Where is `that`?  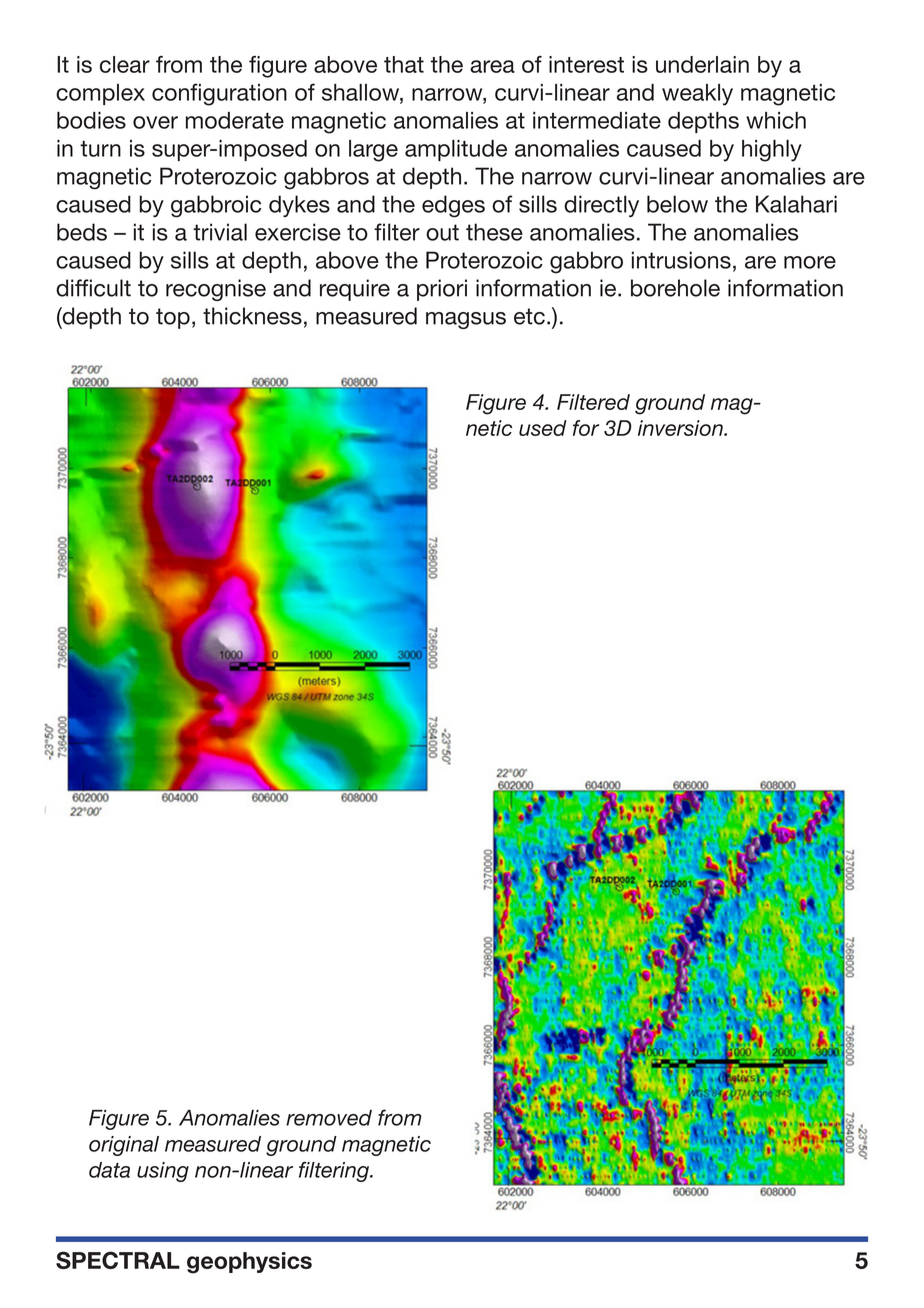 that is located at coordinates (404, 64).
